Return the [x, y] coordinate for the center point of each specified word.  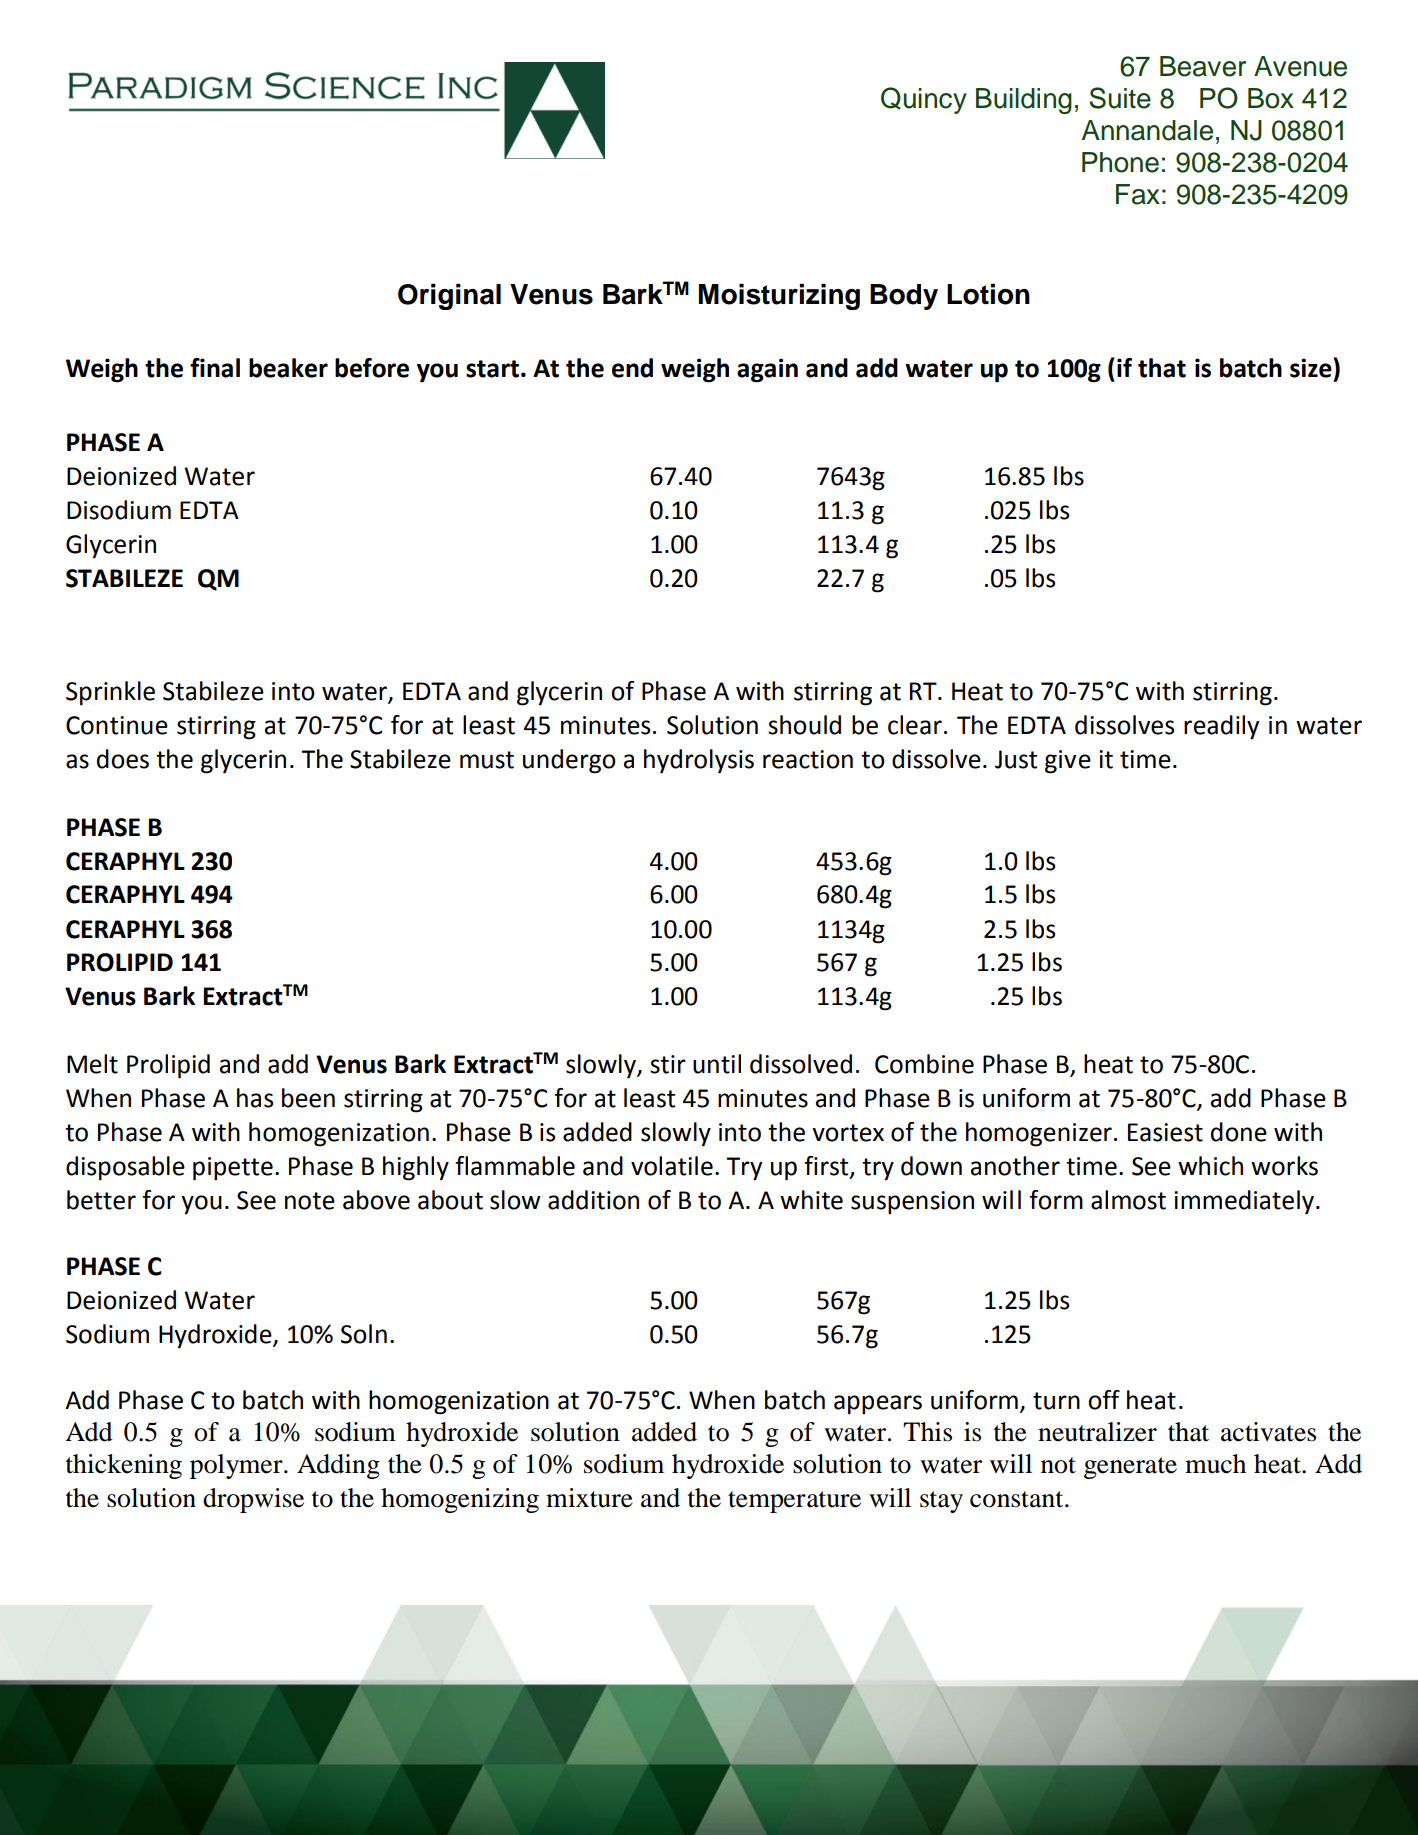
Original [449, 297]
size [1312, 368]
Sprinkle [110, 693]
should [804, 725]
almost [1128, 1200]
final [215, 368]
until [717, 1064]
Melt [92, 1064]
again [767, 370]
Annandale [1147, 130]
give [1068, 762]
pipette [233, 1169]
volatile [672, 1166]
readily [1221, 727]
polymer [237, 1466]
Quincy [924, 100]
